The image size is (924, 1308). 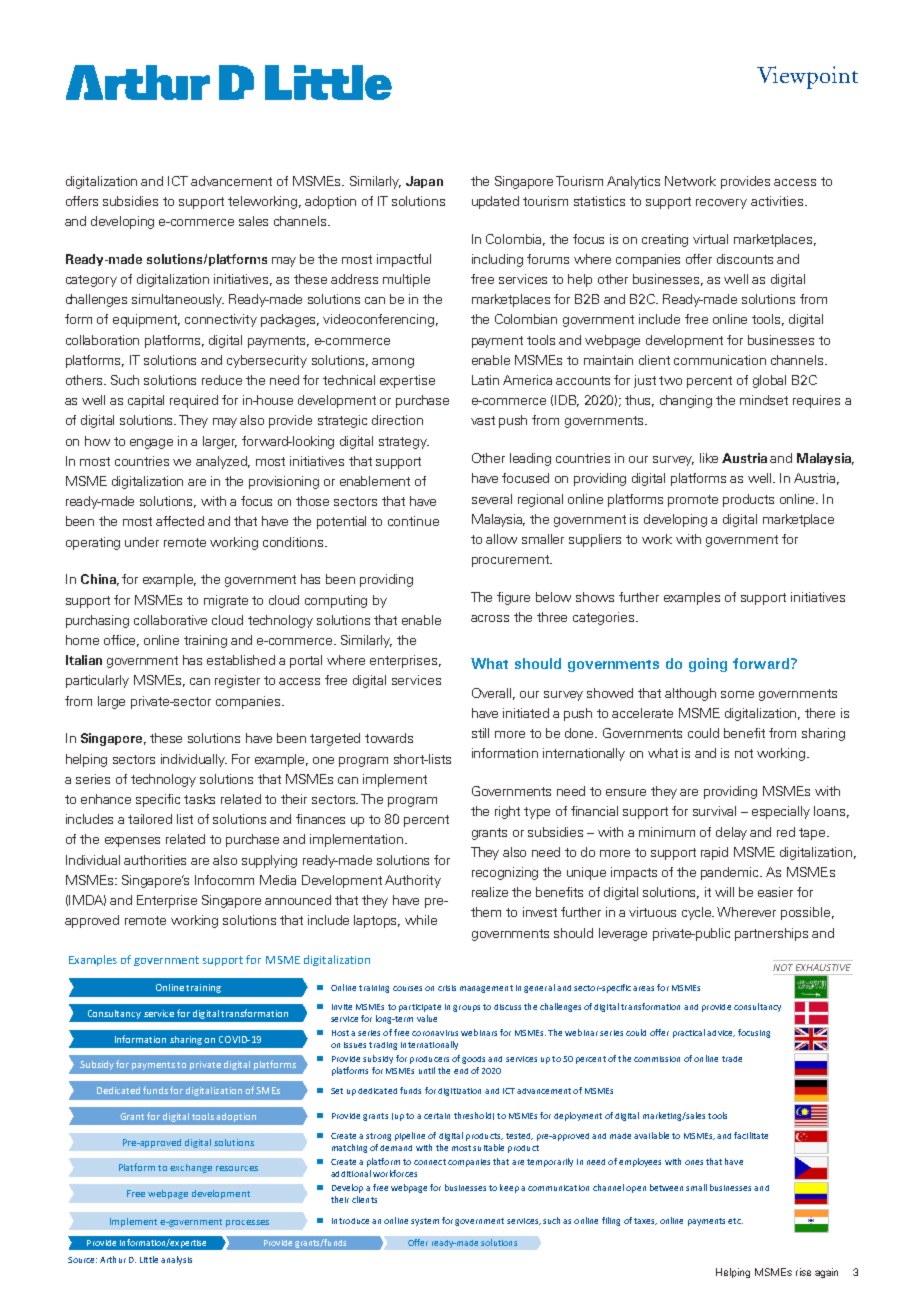 What do you see at coordinates (709, 458) in the screenshot?
I see `like` at bounding box center [709, 458].
